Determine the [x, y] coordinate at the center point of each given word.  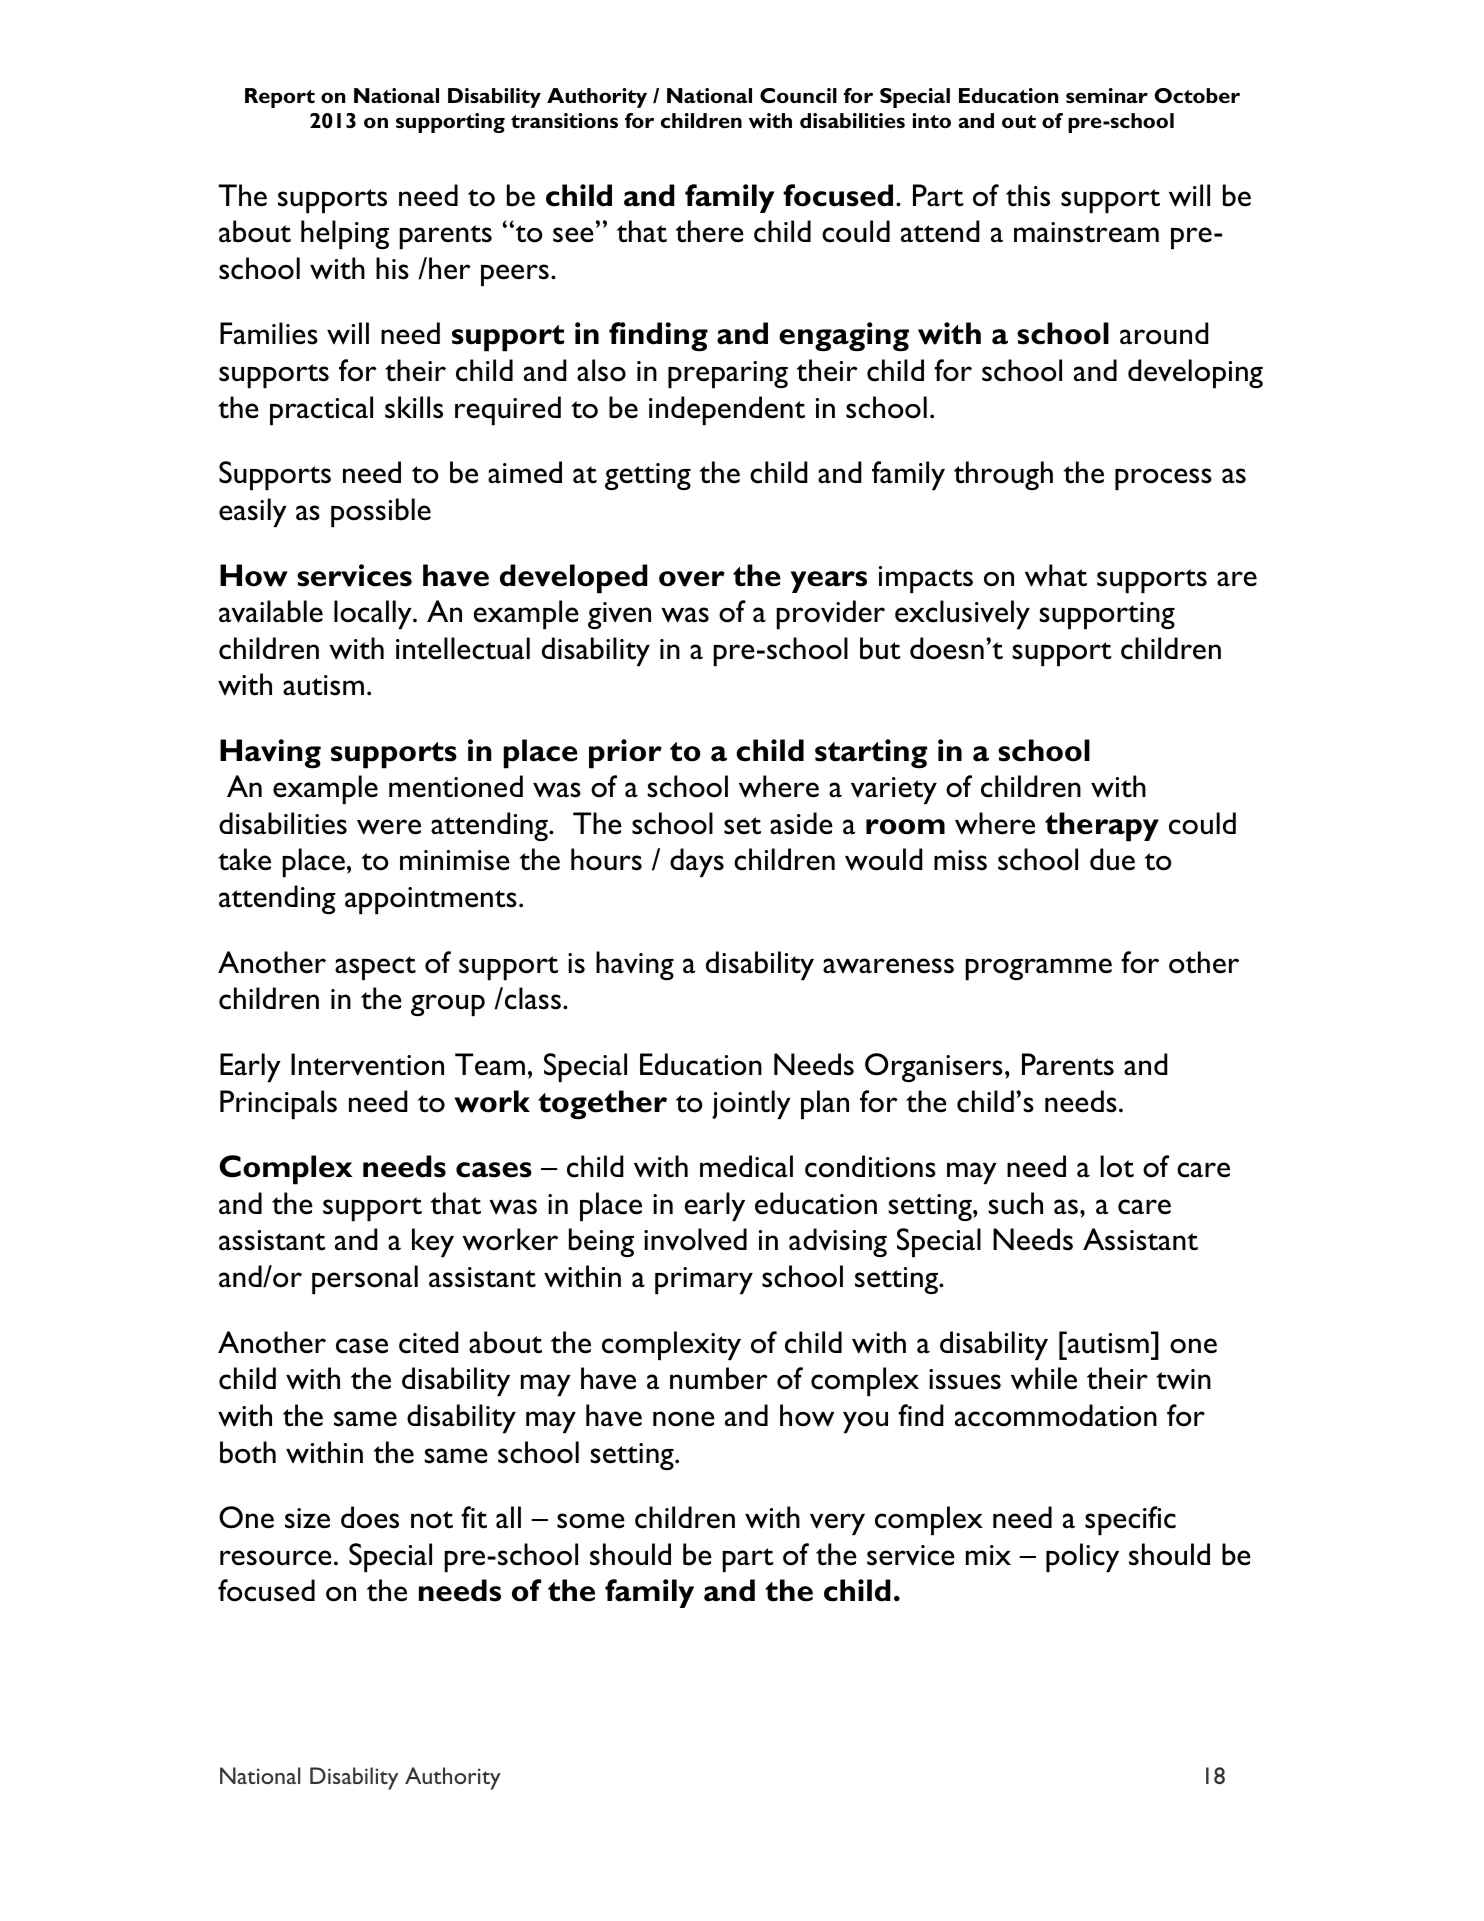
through [1003, 475]
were [389, 827]
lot [1117, 1166]
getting [648, 476]
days [697, 862]
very [837, 1524]
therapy [1102, 827]
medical [746, 1166]
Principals [278, 1104]
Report [280, 98]
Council [798, 95]
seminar [1107, 95]
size [307, 1518]
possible [381, 512]
